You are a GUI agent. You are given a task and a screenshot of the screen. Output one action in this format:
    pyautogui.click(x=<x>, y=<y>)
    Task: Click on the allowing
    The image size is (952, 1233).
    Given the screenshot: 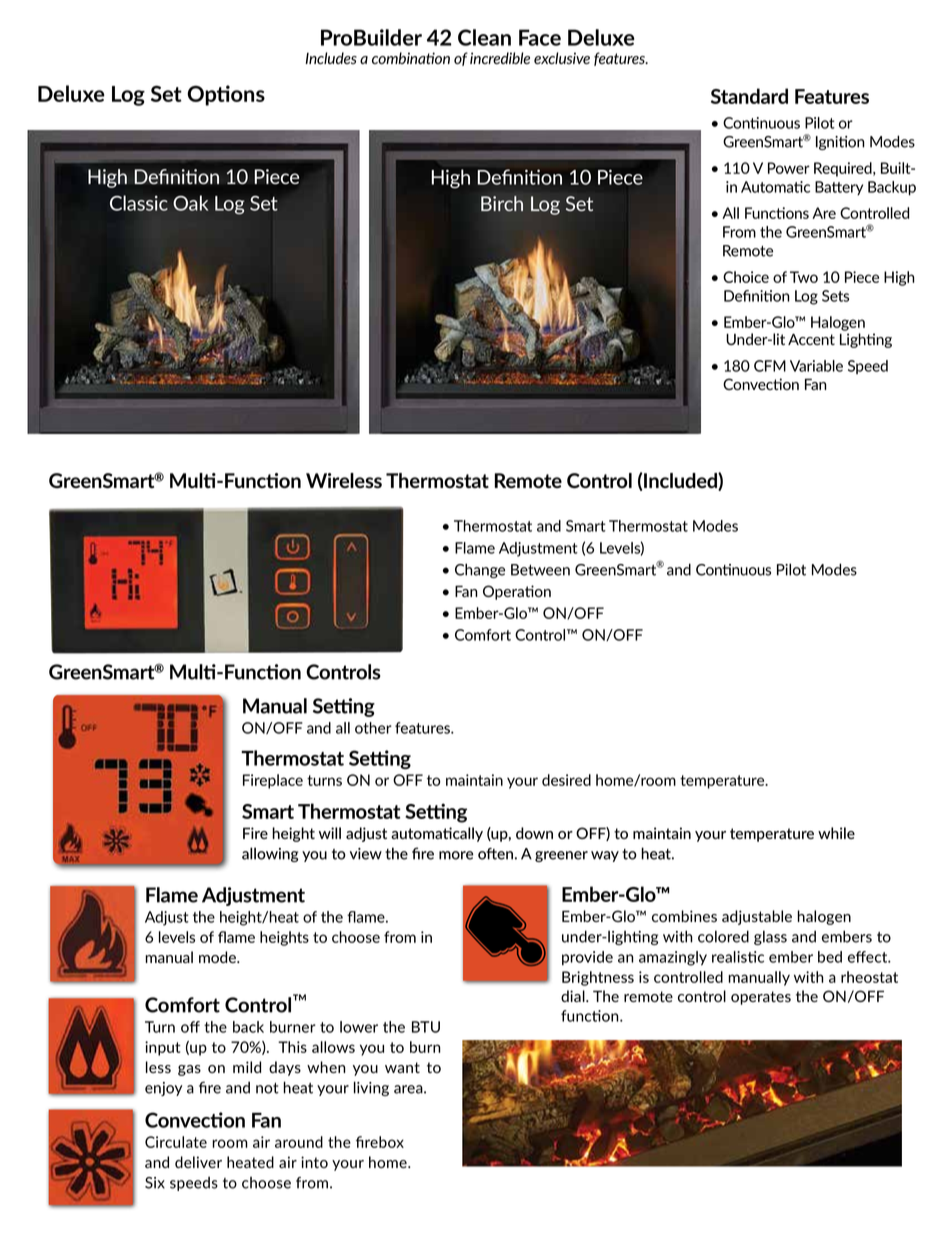 What is the action you would take?
    pyautogui.click(x=270, y=854)
